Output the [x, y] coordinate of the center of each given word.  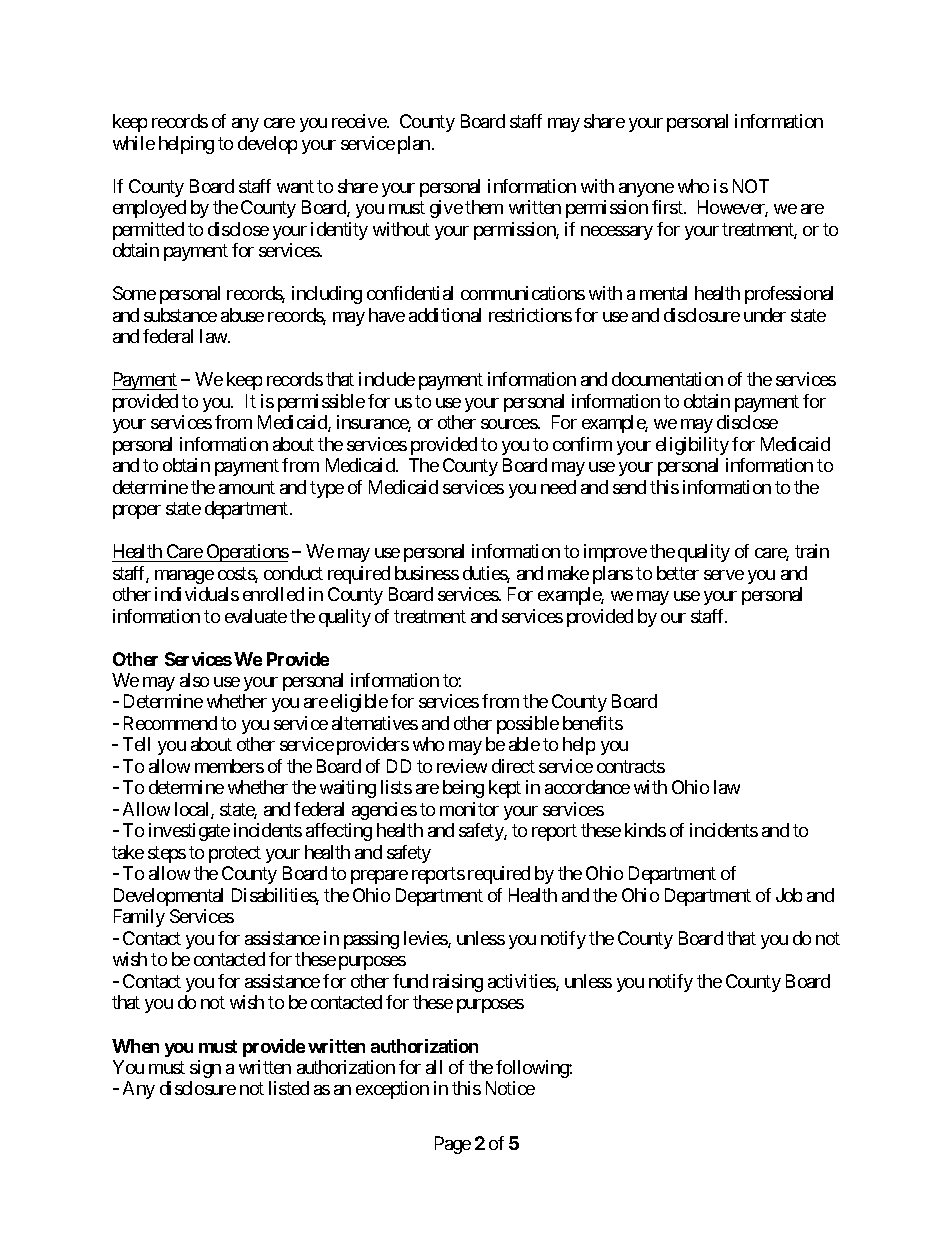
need [558, 487]
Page [453, 1145]
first [668, 207]
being [463, 789]
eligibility [692, 446]
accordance [587, 787]
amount [247, 487]
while [134, 143]
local [193, 810]
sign [205, 1069]
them [484, 207]
